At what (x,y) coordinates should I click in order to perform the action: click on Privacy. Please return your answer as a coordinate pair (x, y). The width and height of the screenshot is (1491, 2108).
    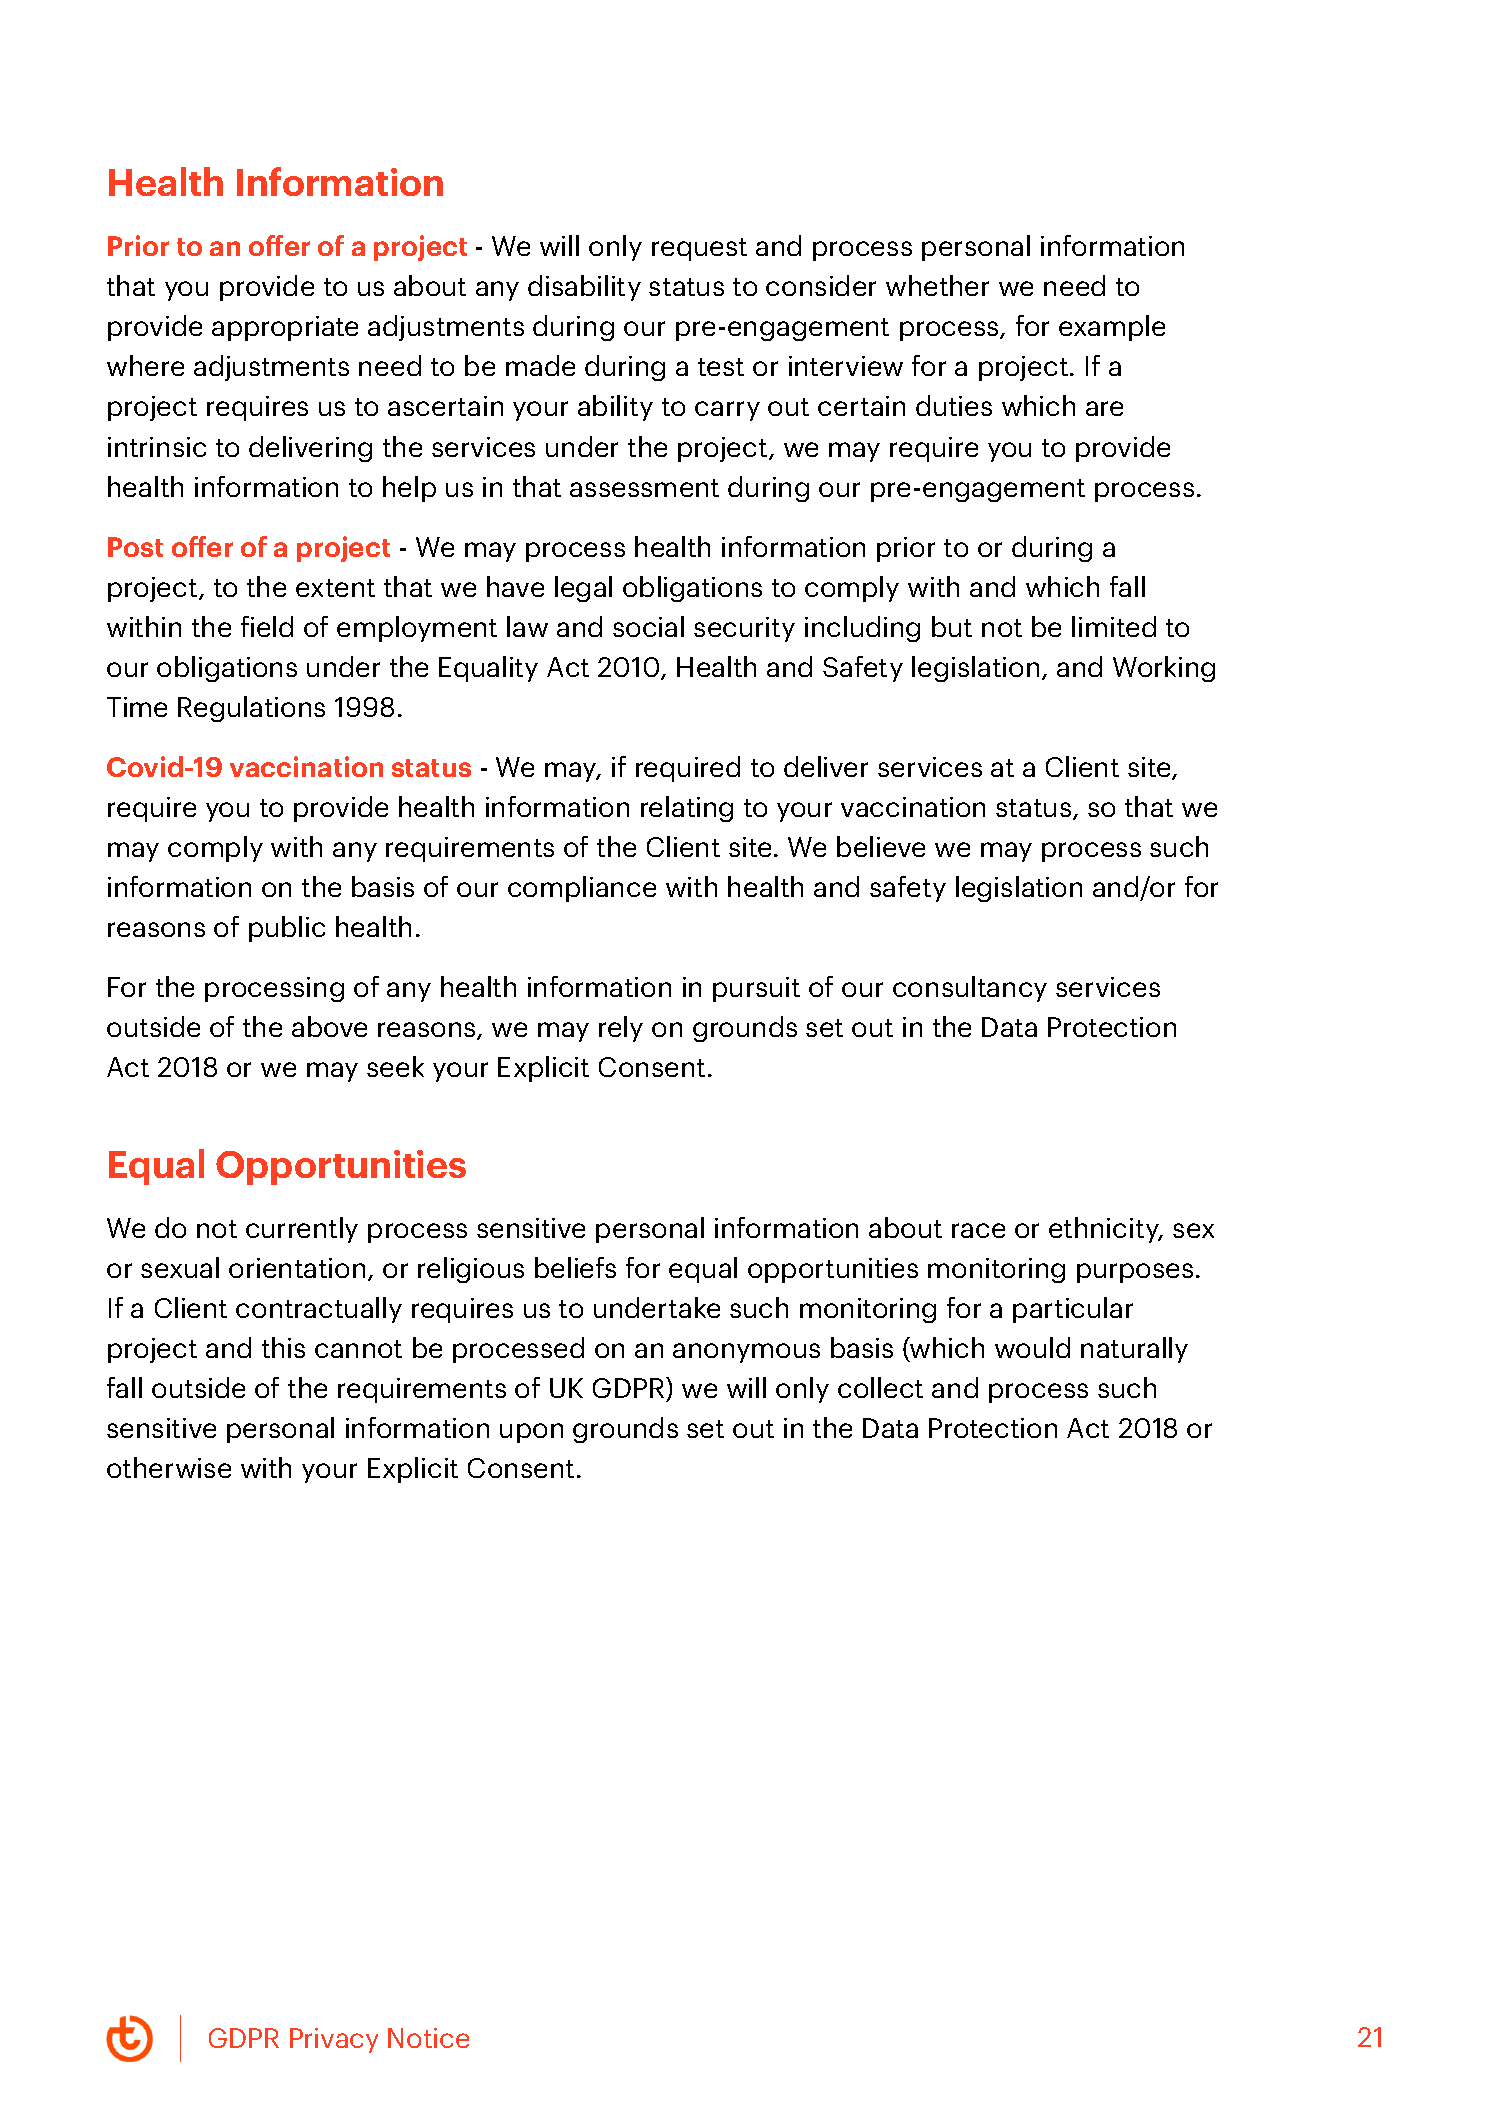
    Looking at the image, I should click on (334, 2040).
